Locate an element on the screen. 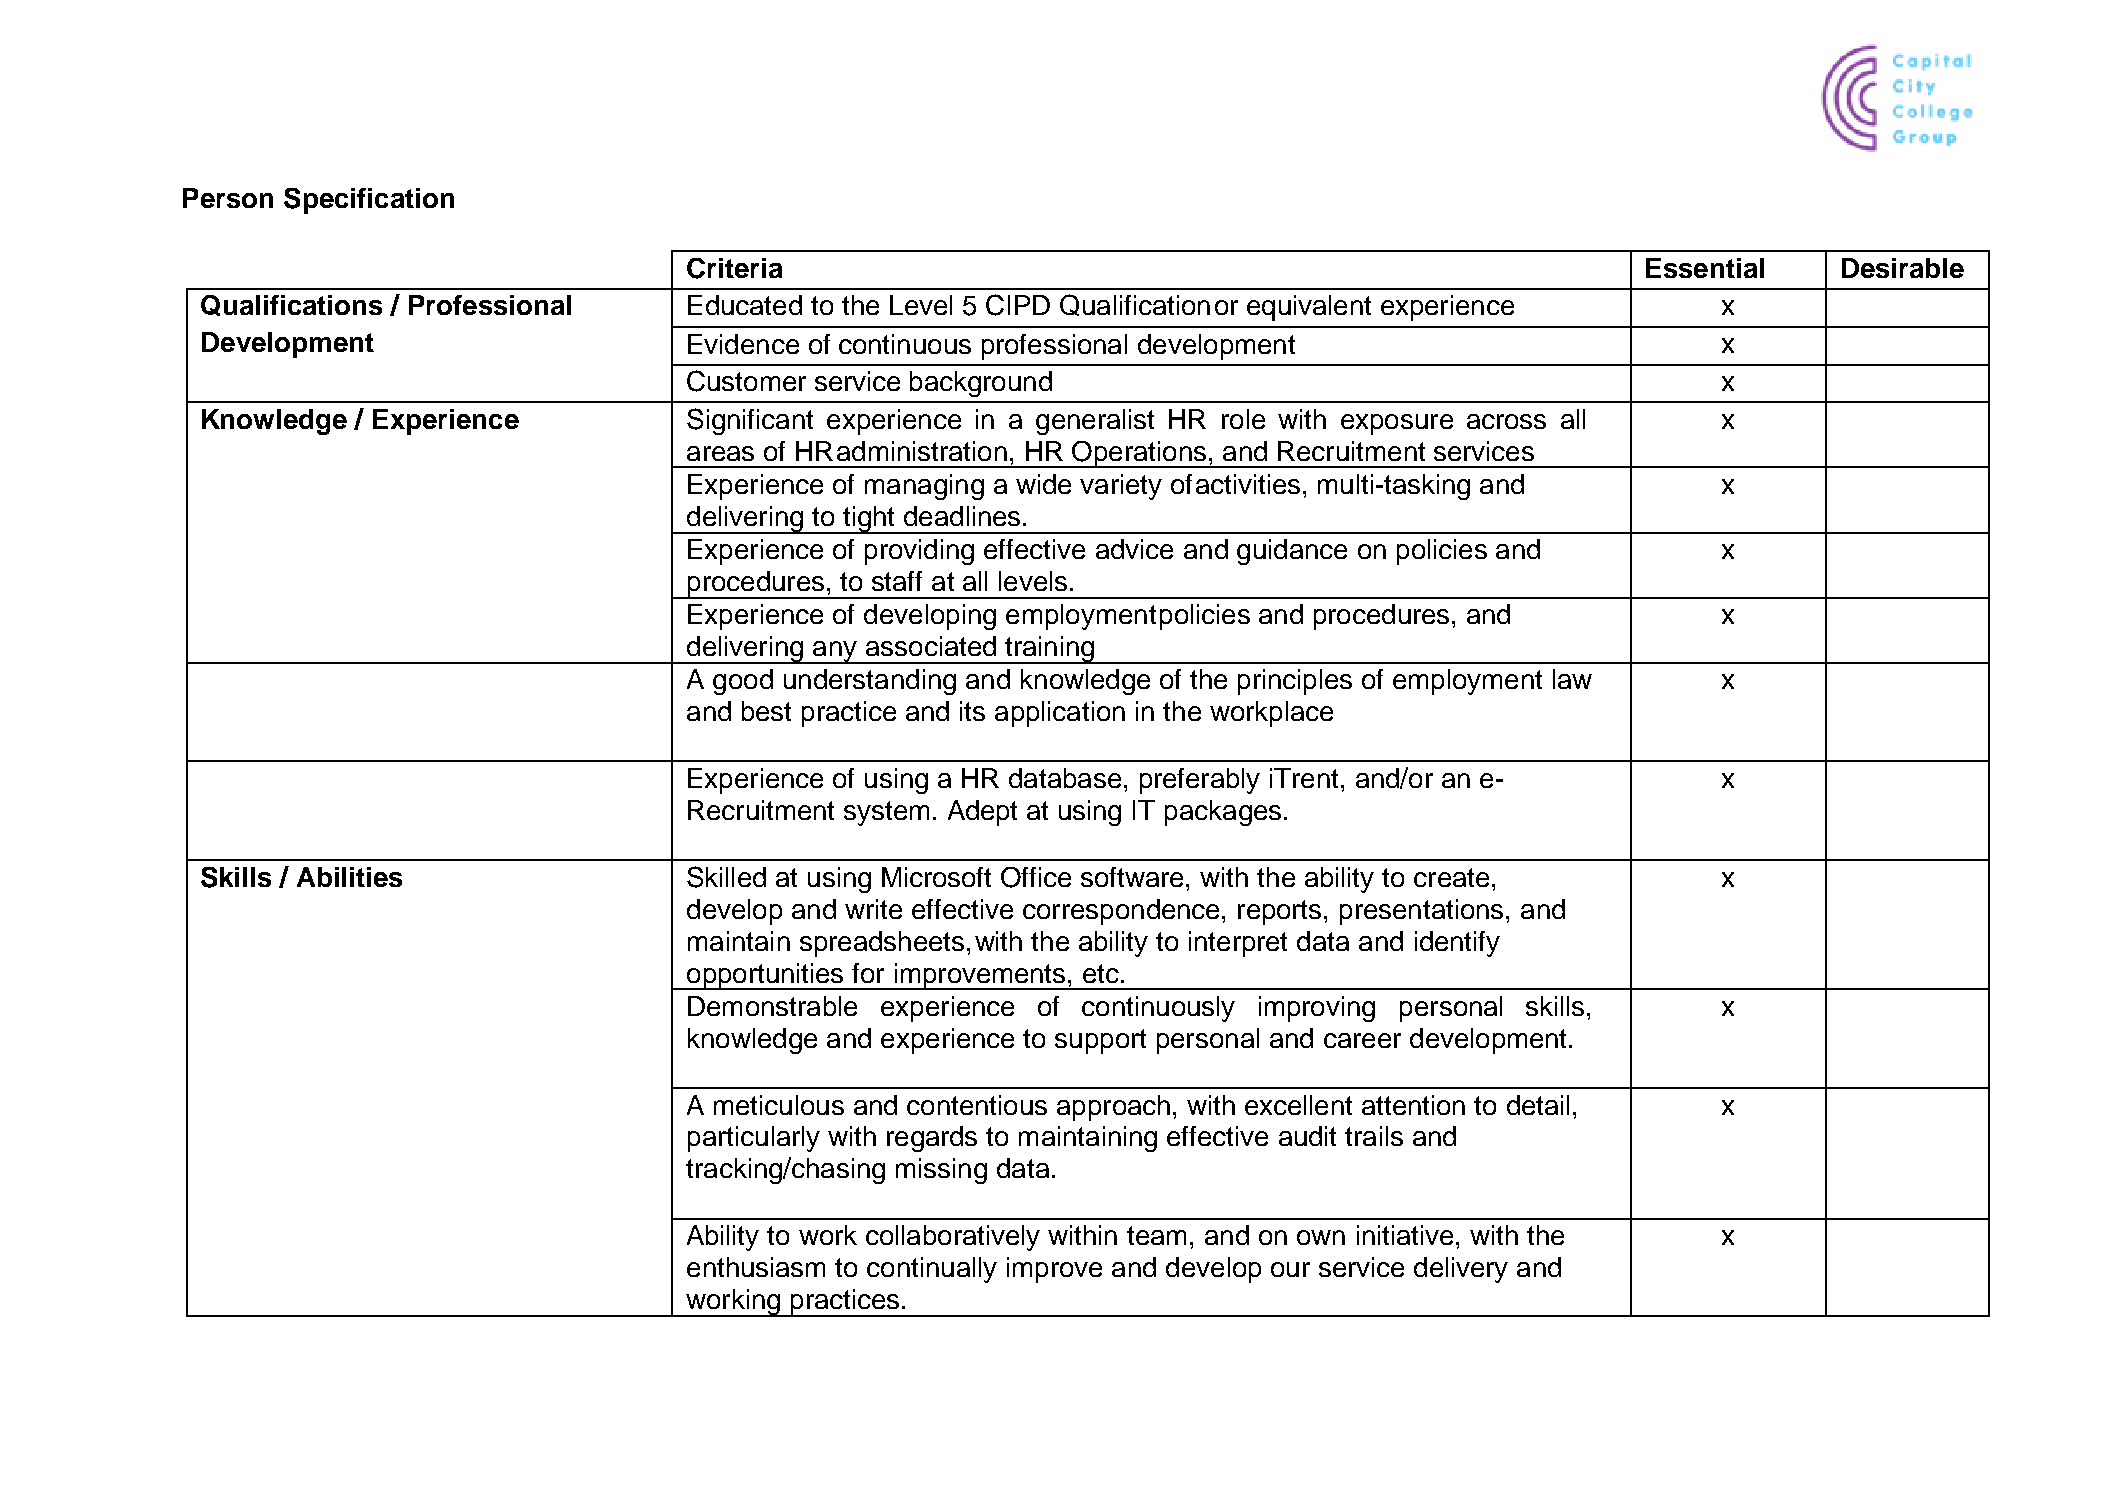  good is located at coordinates (743, 682).
